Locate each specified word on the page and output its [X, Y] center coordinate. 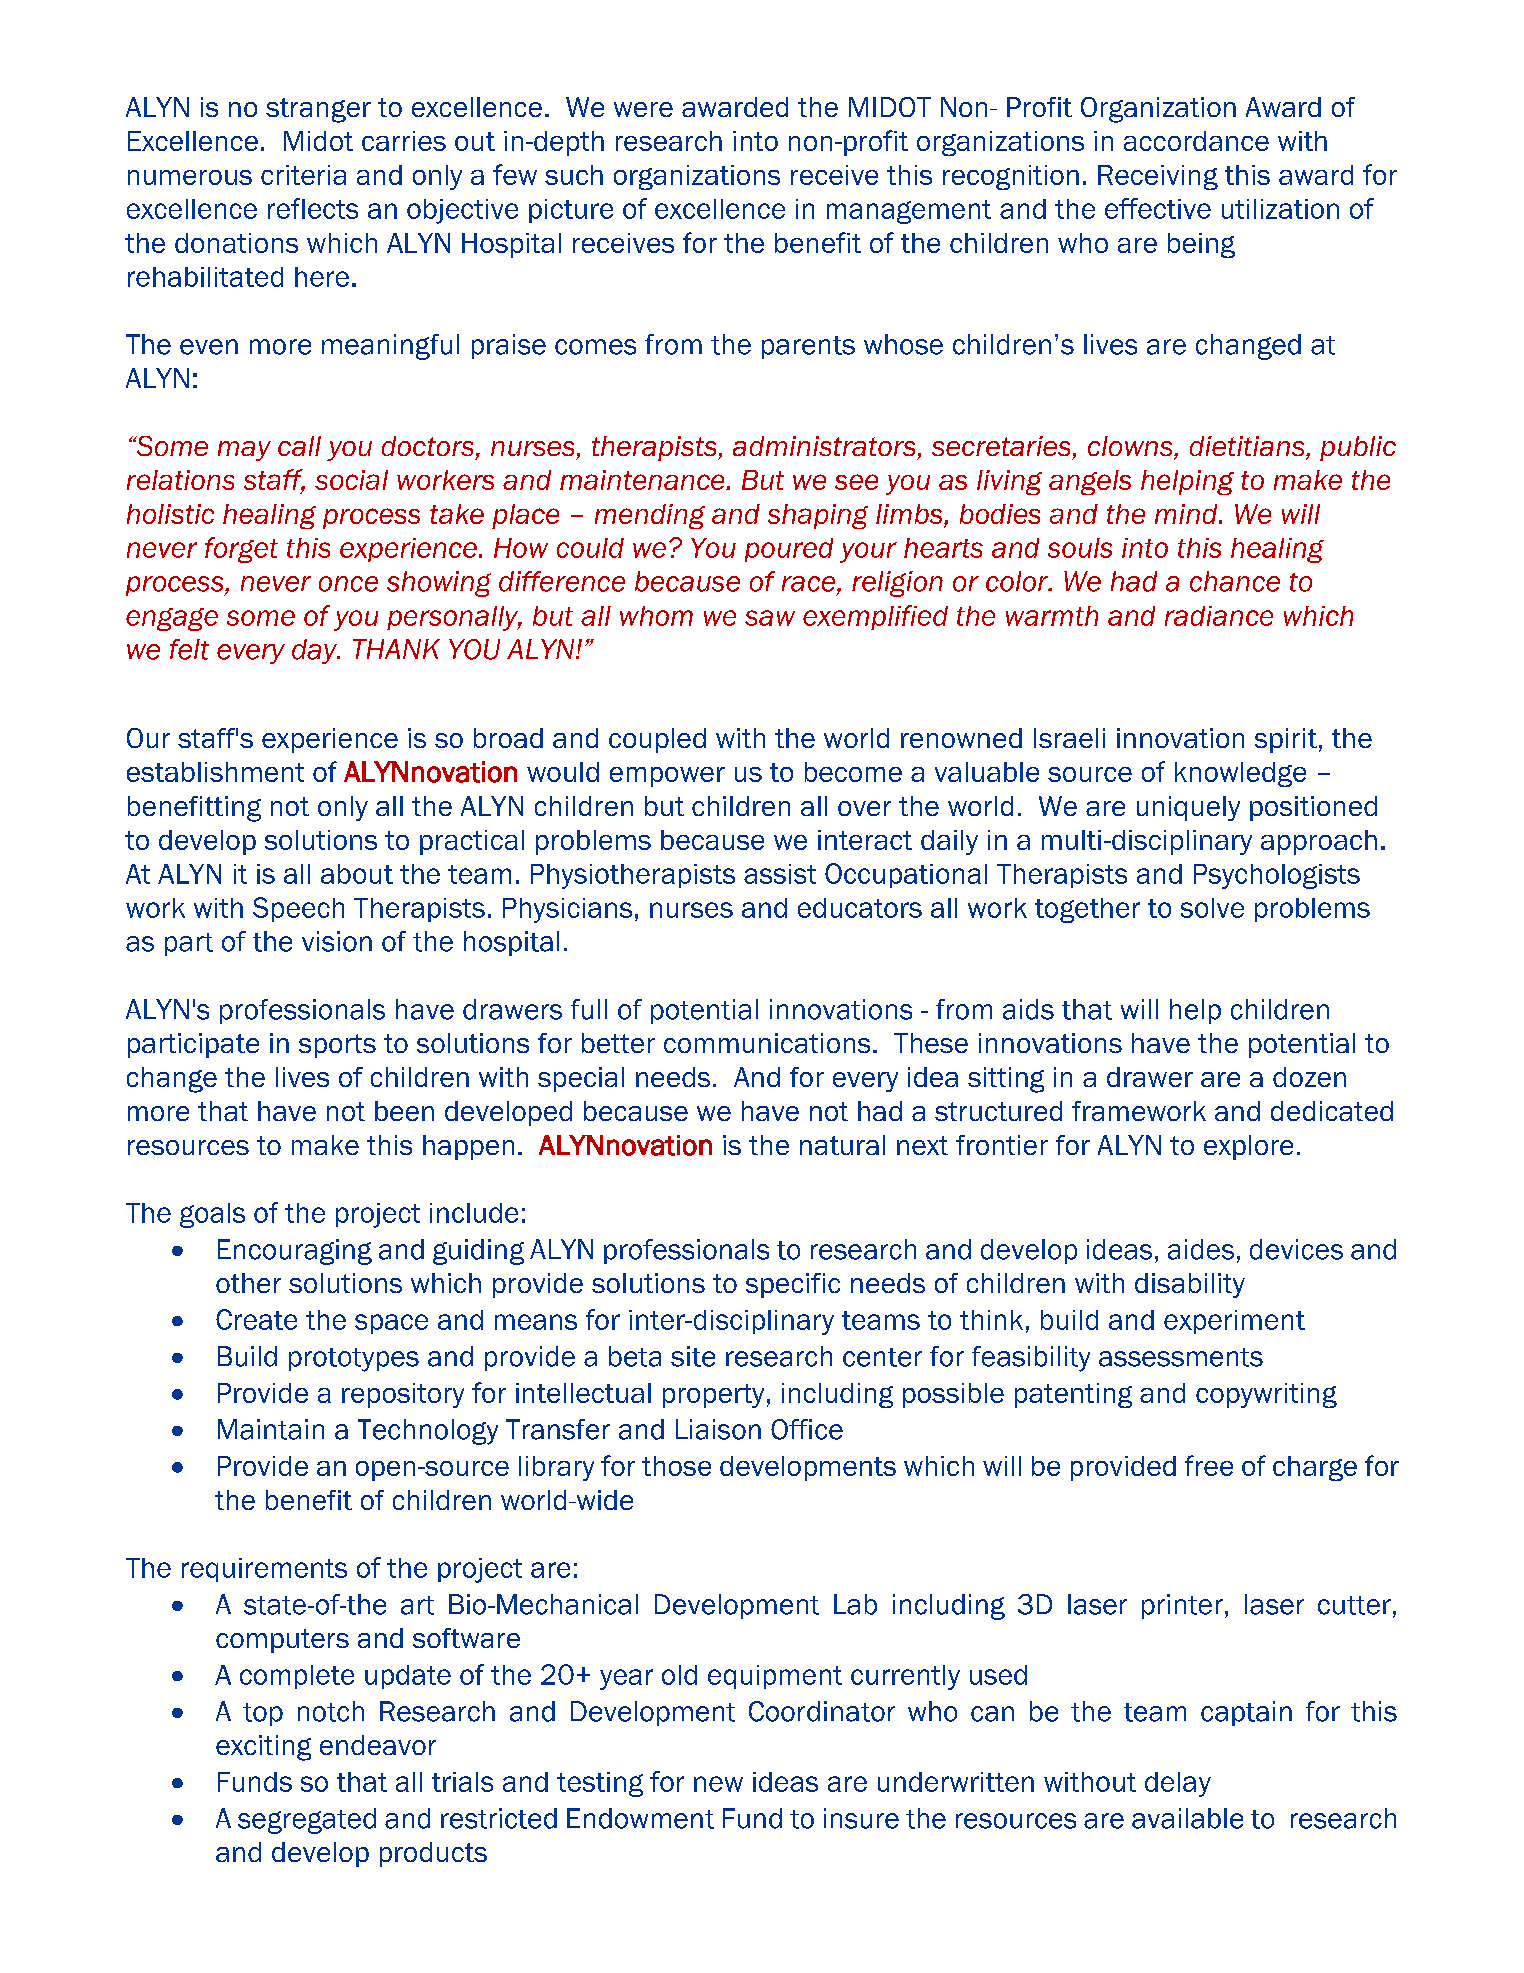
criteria [303, 175]
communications [767, 1043]
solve [1212, 908]
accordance [1196, 141]
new [718, 1784]
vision [337, 941]
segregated [307, 1821]
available [1187, 1818]
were [643, 109]
